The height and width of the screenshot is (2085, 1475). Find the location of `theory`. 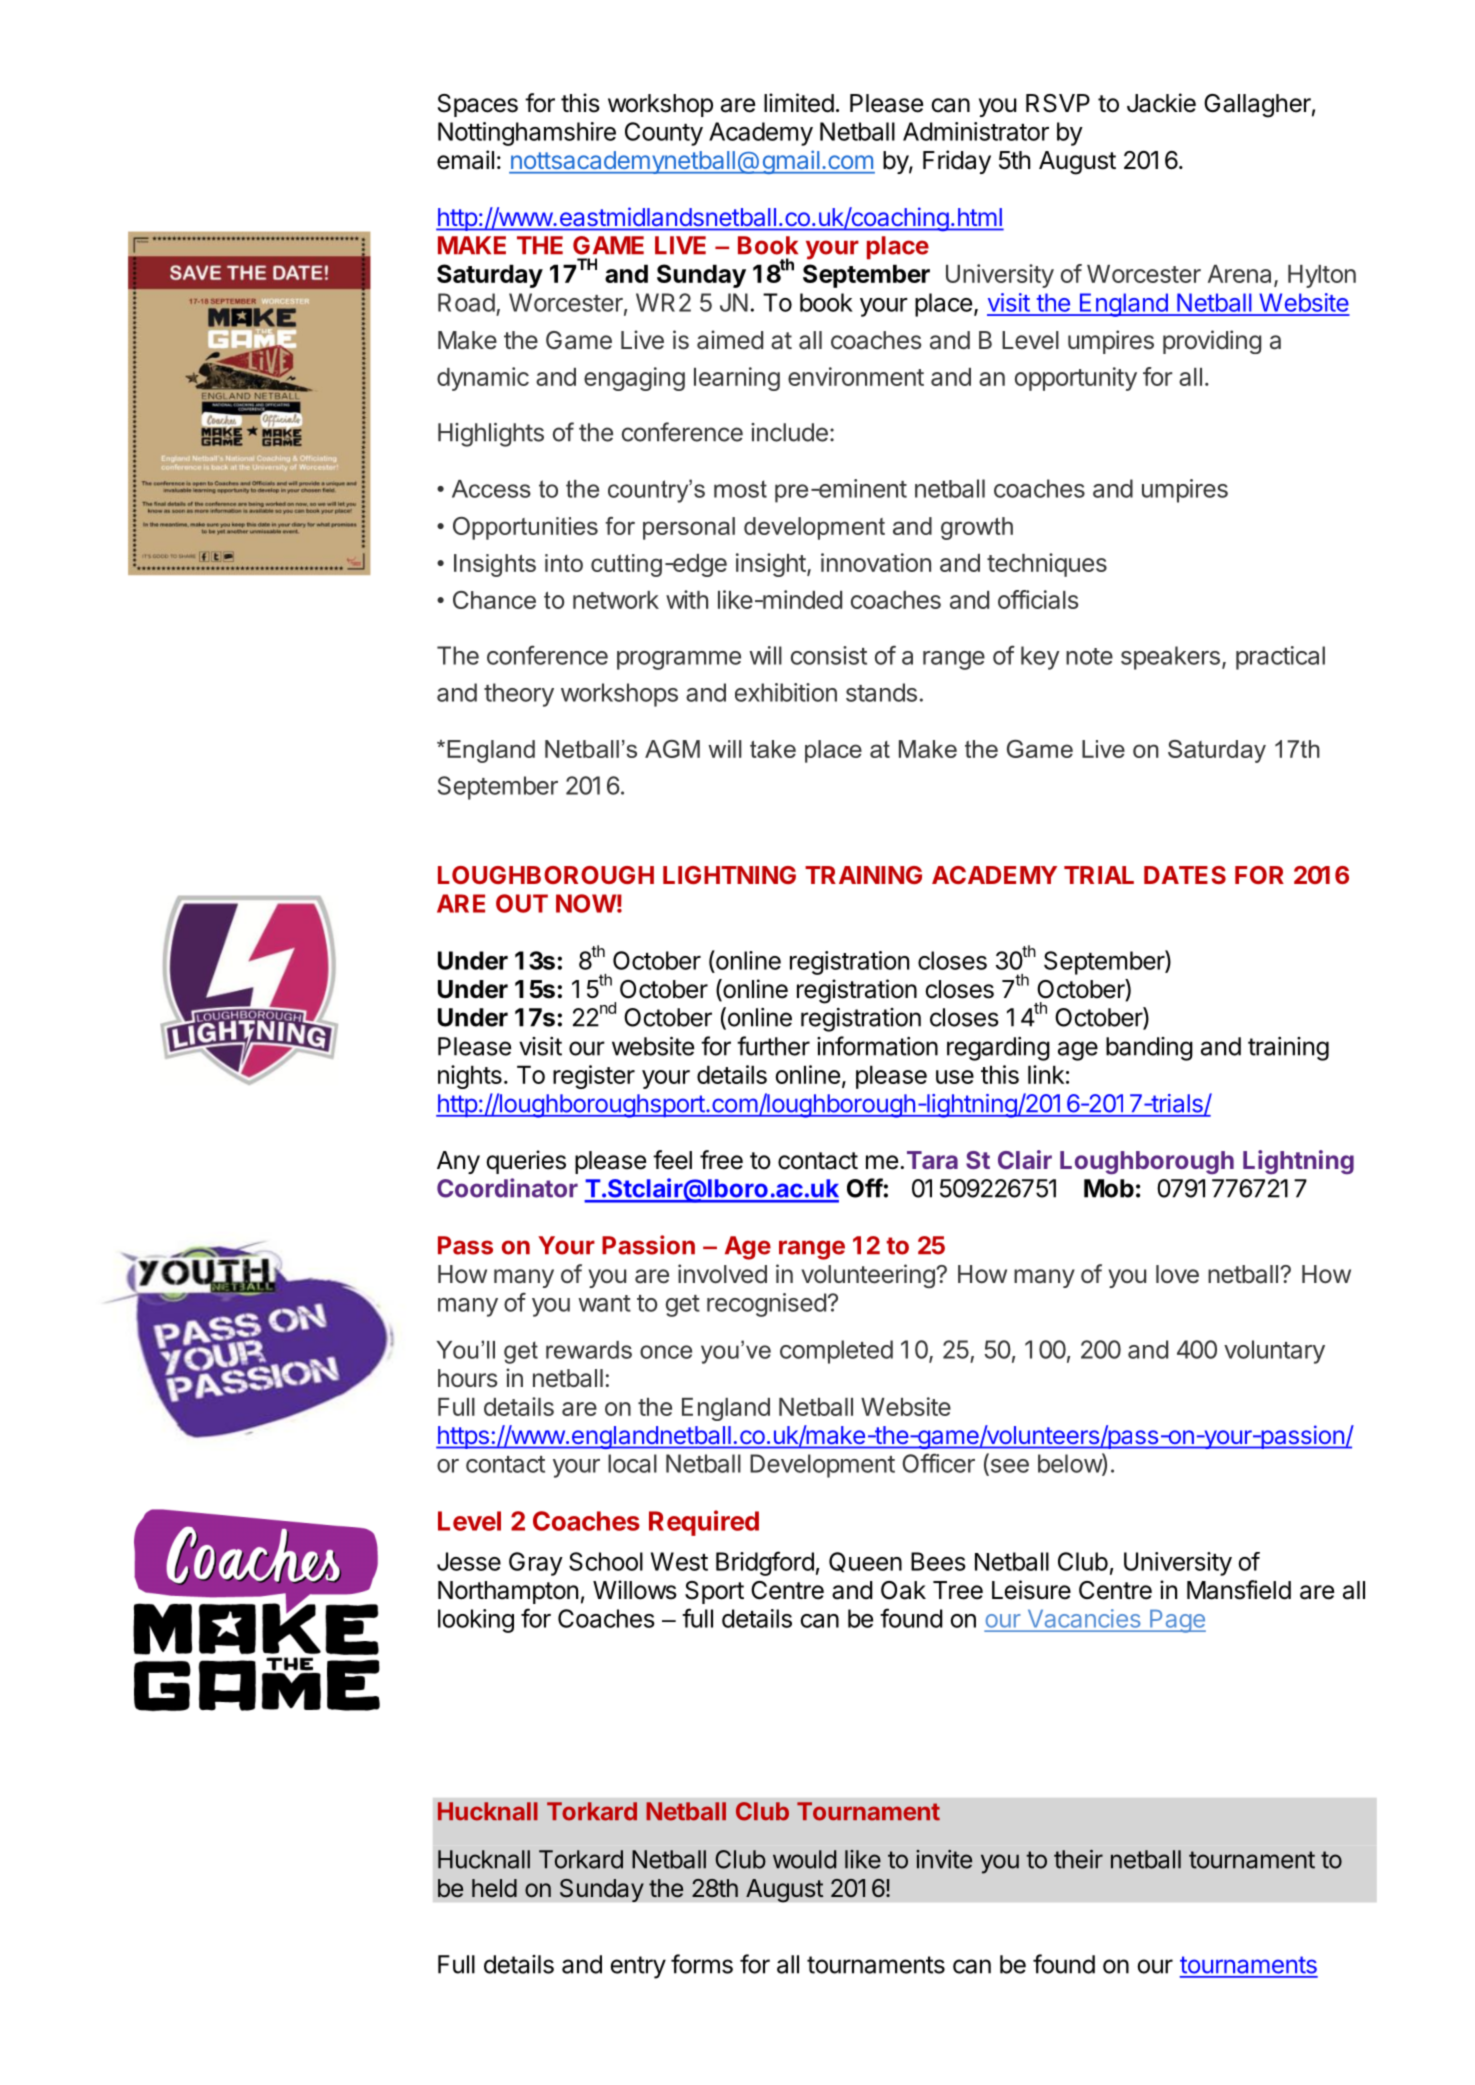

theory is located at coordinates (519, 695).
